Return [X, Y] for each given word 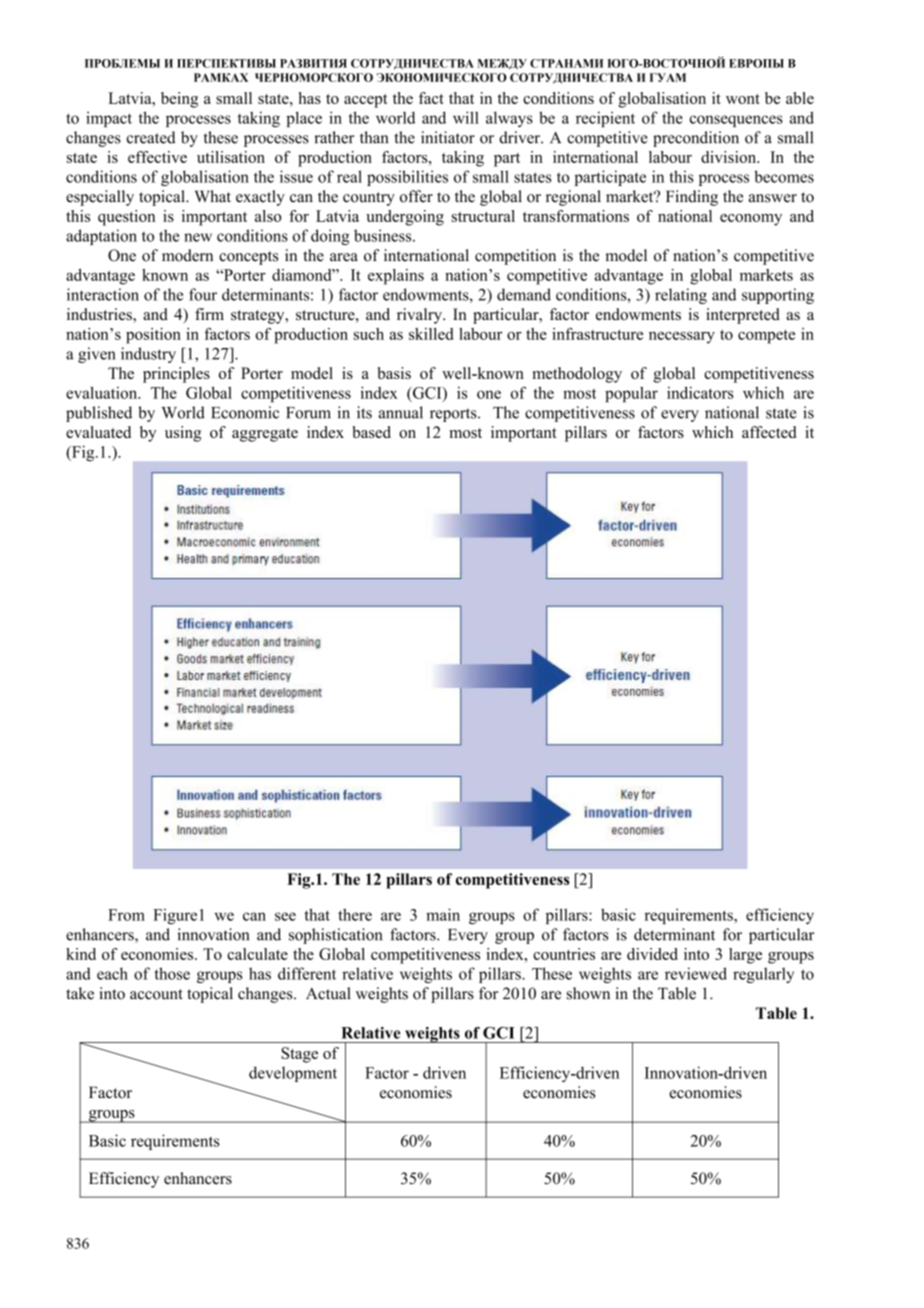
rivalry [420, 316]
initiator [448, 137]
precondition [696, 139]
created [151, 137]
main [443, 914]
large [745, 956]
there [355, 914]
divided [652, 954]
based [372, 432]
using [183, 434]
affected [769, 432]
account [156, 994]
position [153, 336]
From [126, 915]
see [285, 916]
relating [681, 296]
